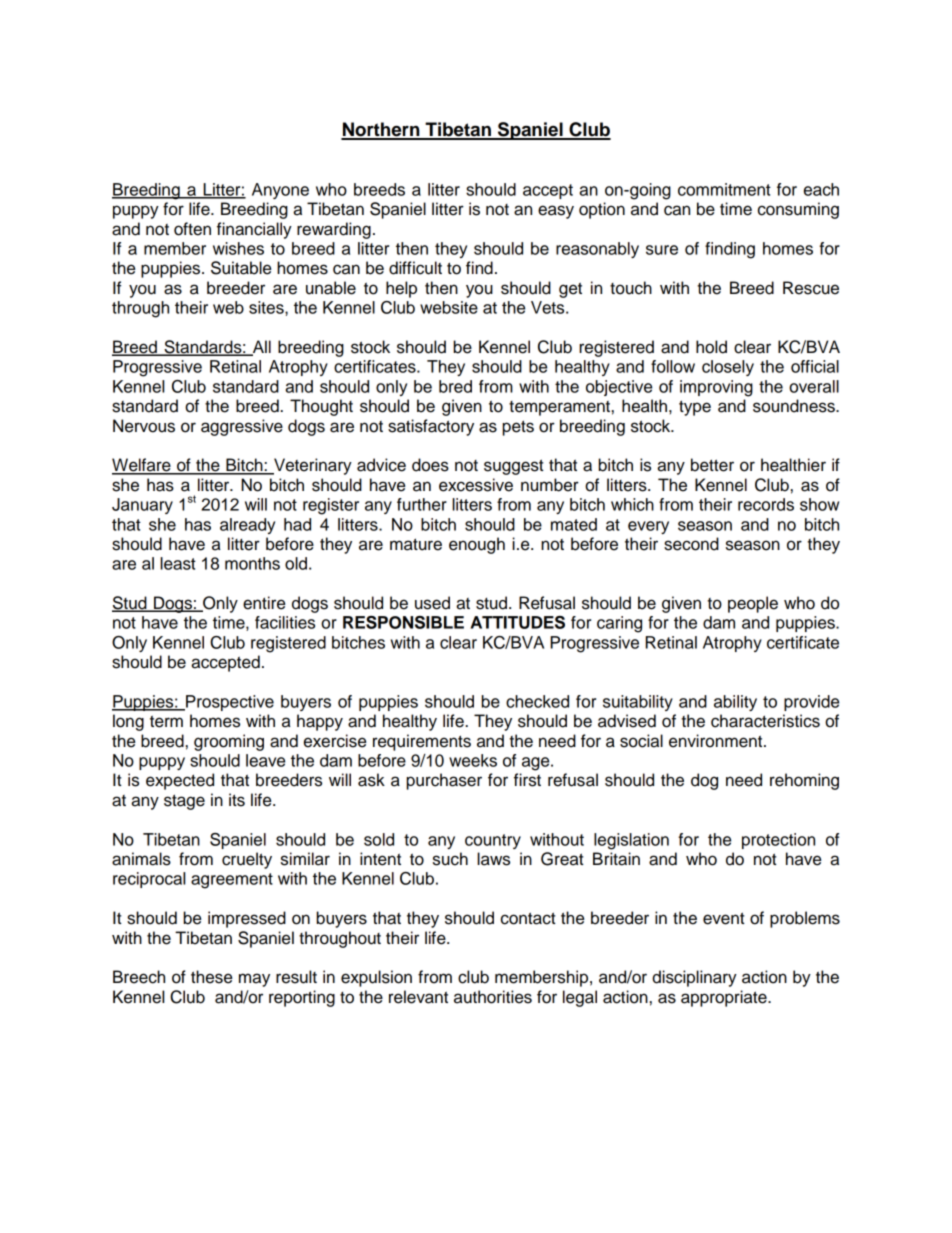  Describe the element at coordinates (724, 189) in the screenshot. I see `commitment` at that location.
